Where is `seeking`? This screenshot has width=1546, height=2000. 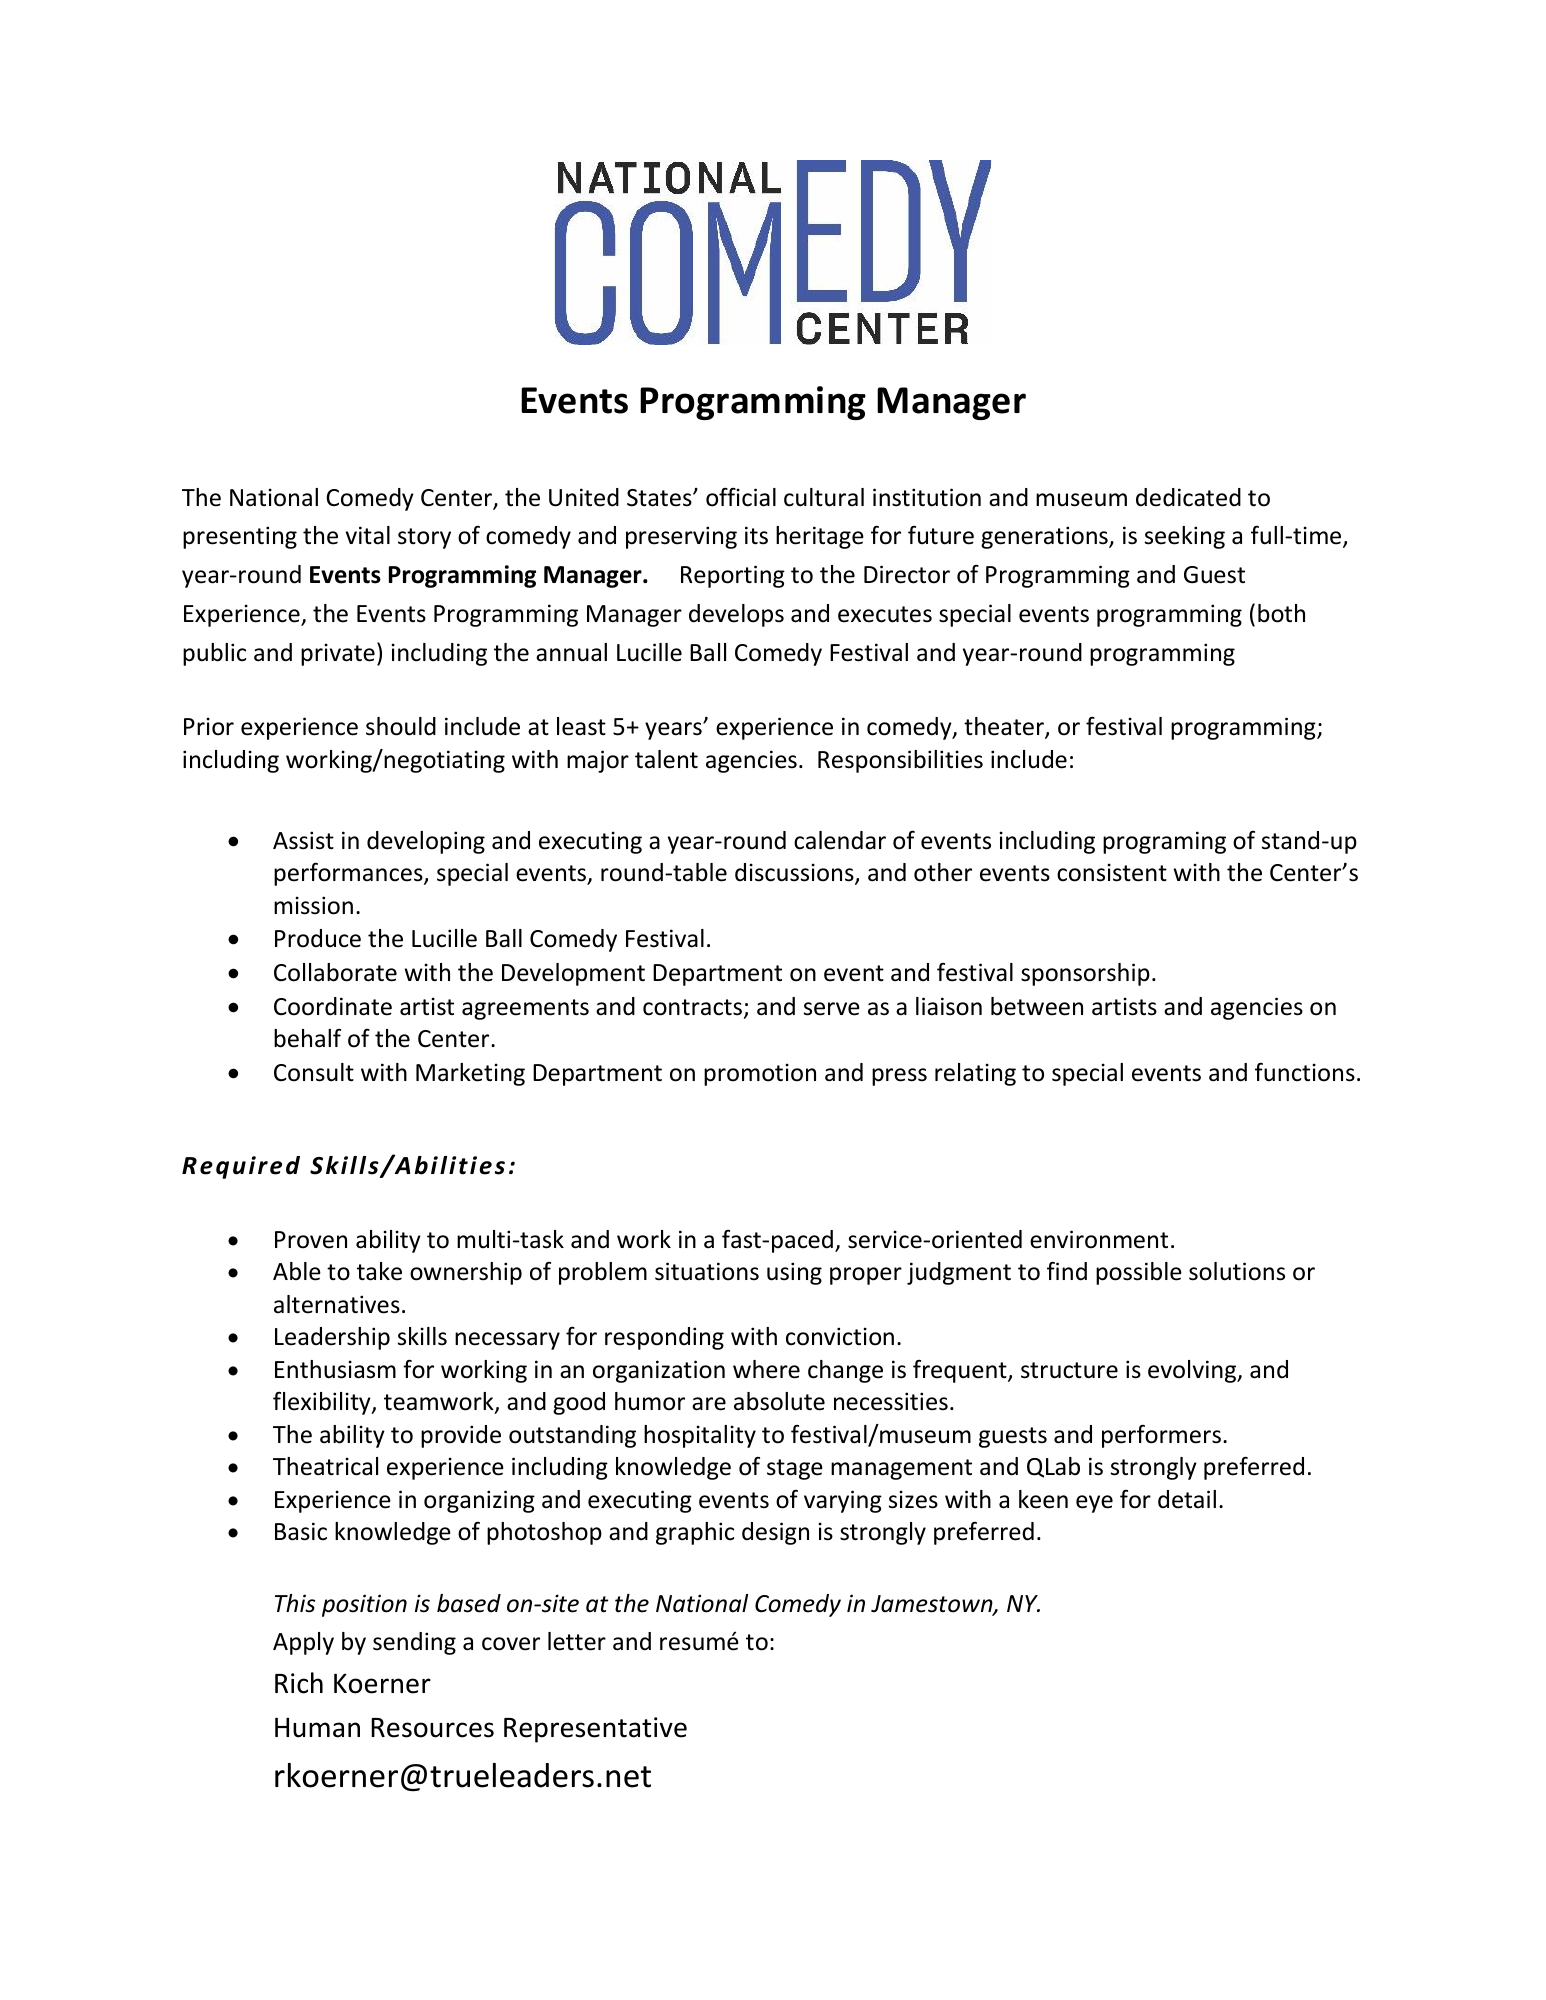
seeking is located at coordinates (1185, 537).
